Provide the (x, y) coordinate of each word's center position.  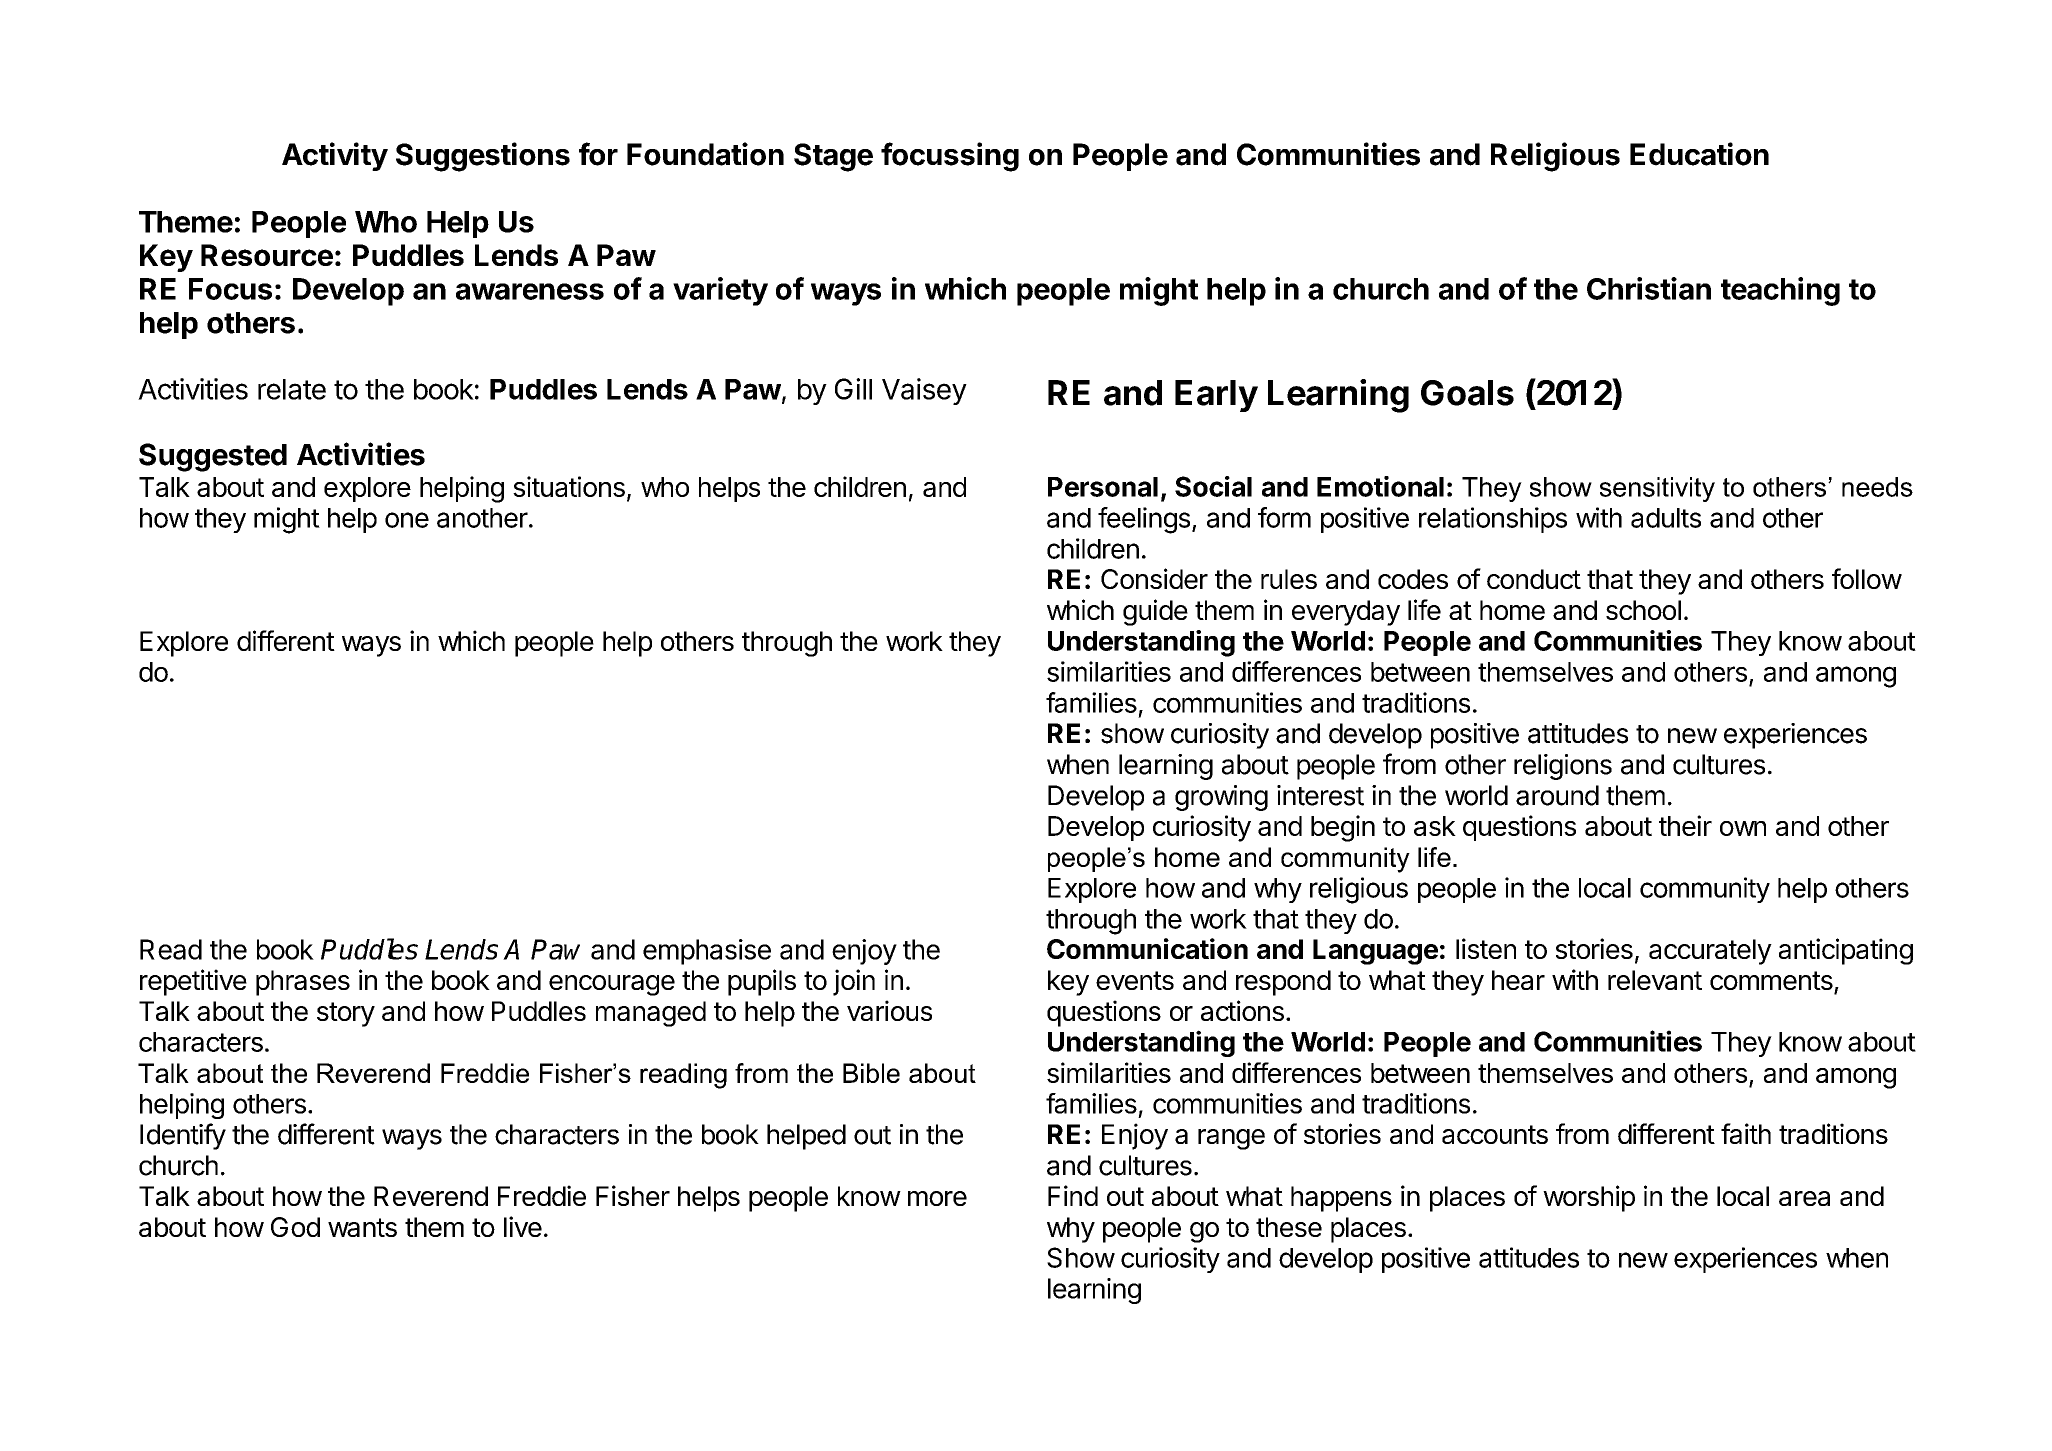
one (407, 520)
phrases (303, 983)
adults (1666, 518)
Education (1699, 154)
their (1685, 825)
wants (362, 1227)
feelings (1144, 520)
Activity (335, 156)
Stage (833, 157)
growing (1221, 798)
